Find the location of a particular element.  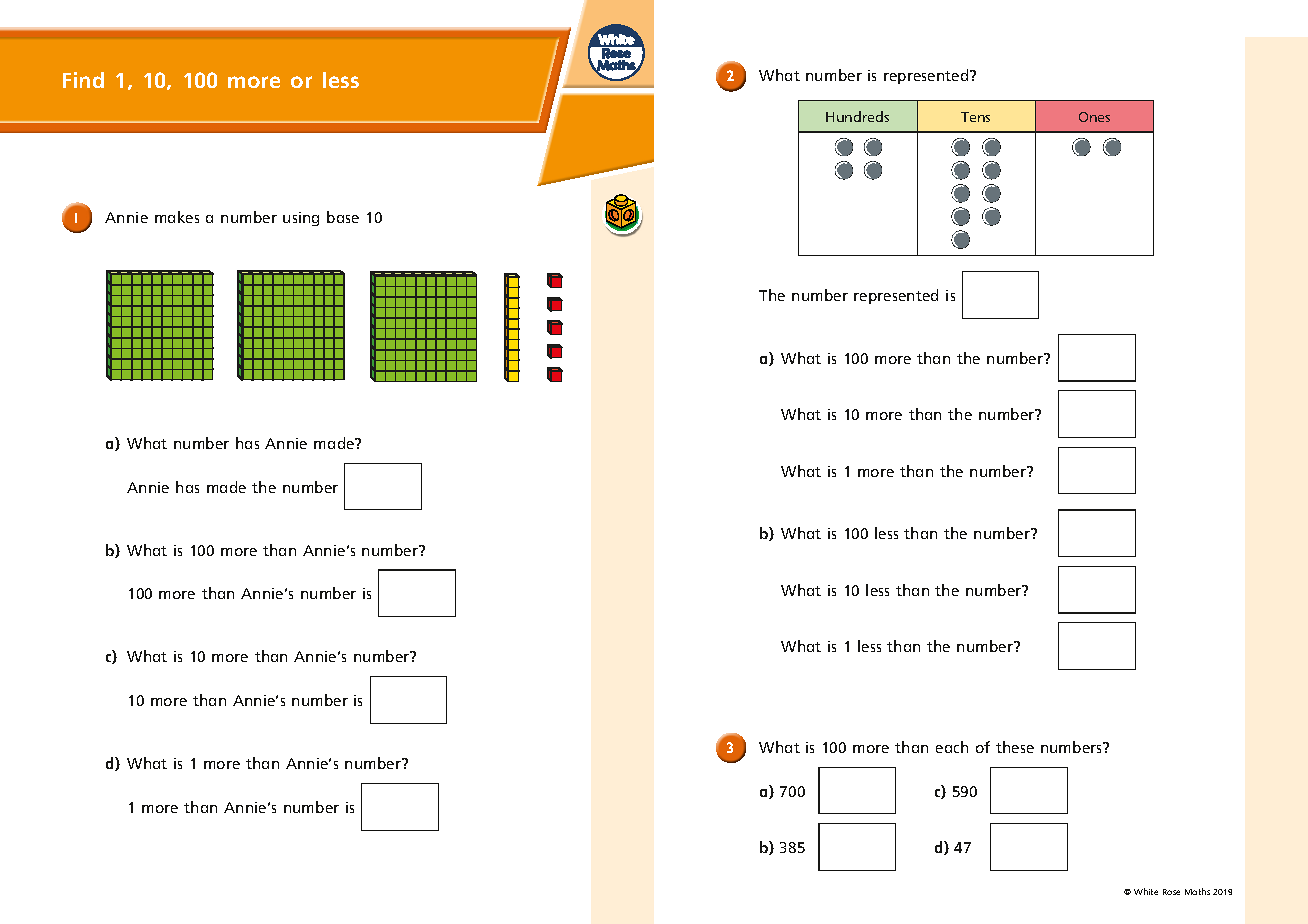

Hundreds is located at coordinates (857, 116).
